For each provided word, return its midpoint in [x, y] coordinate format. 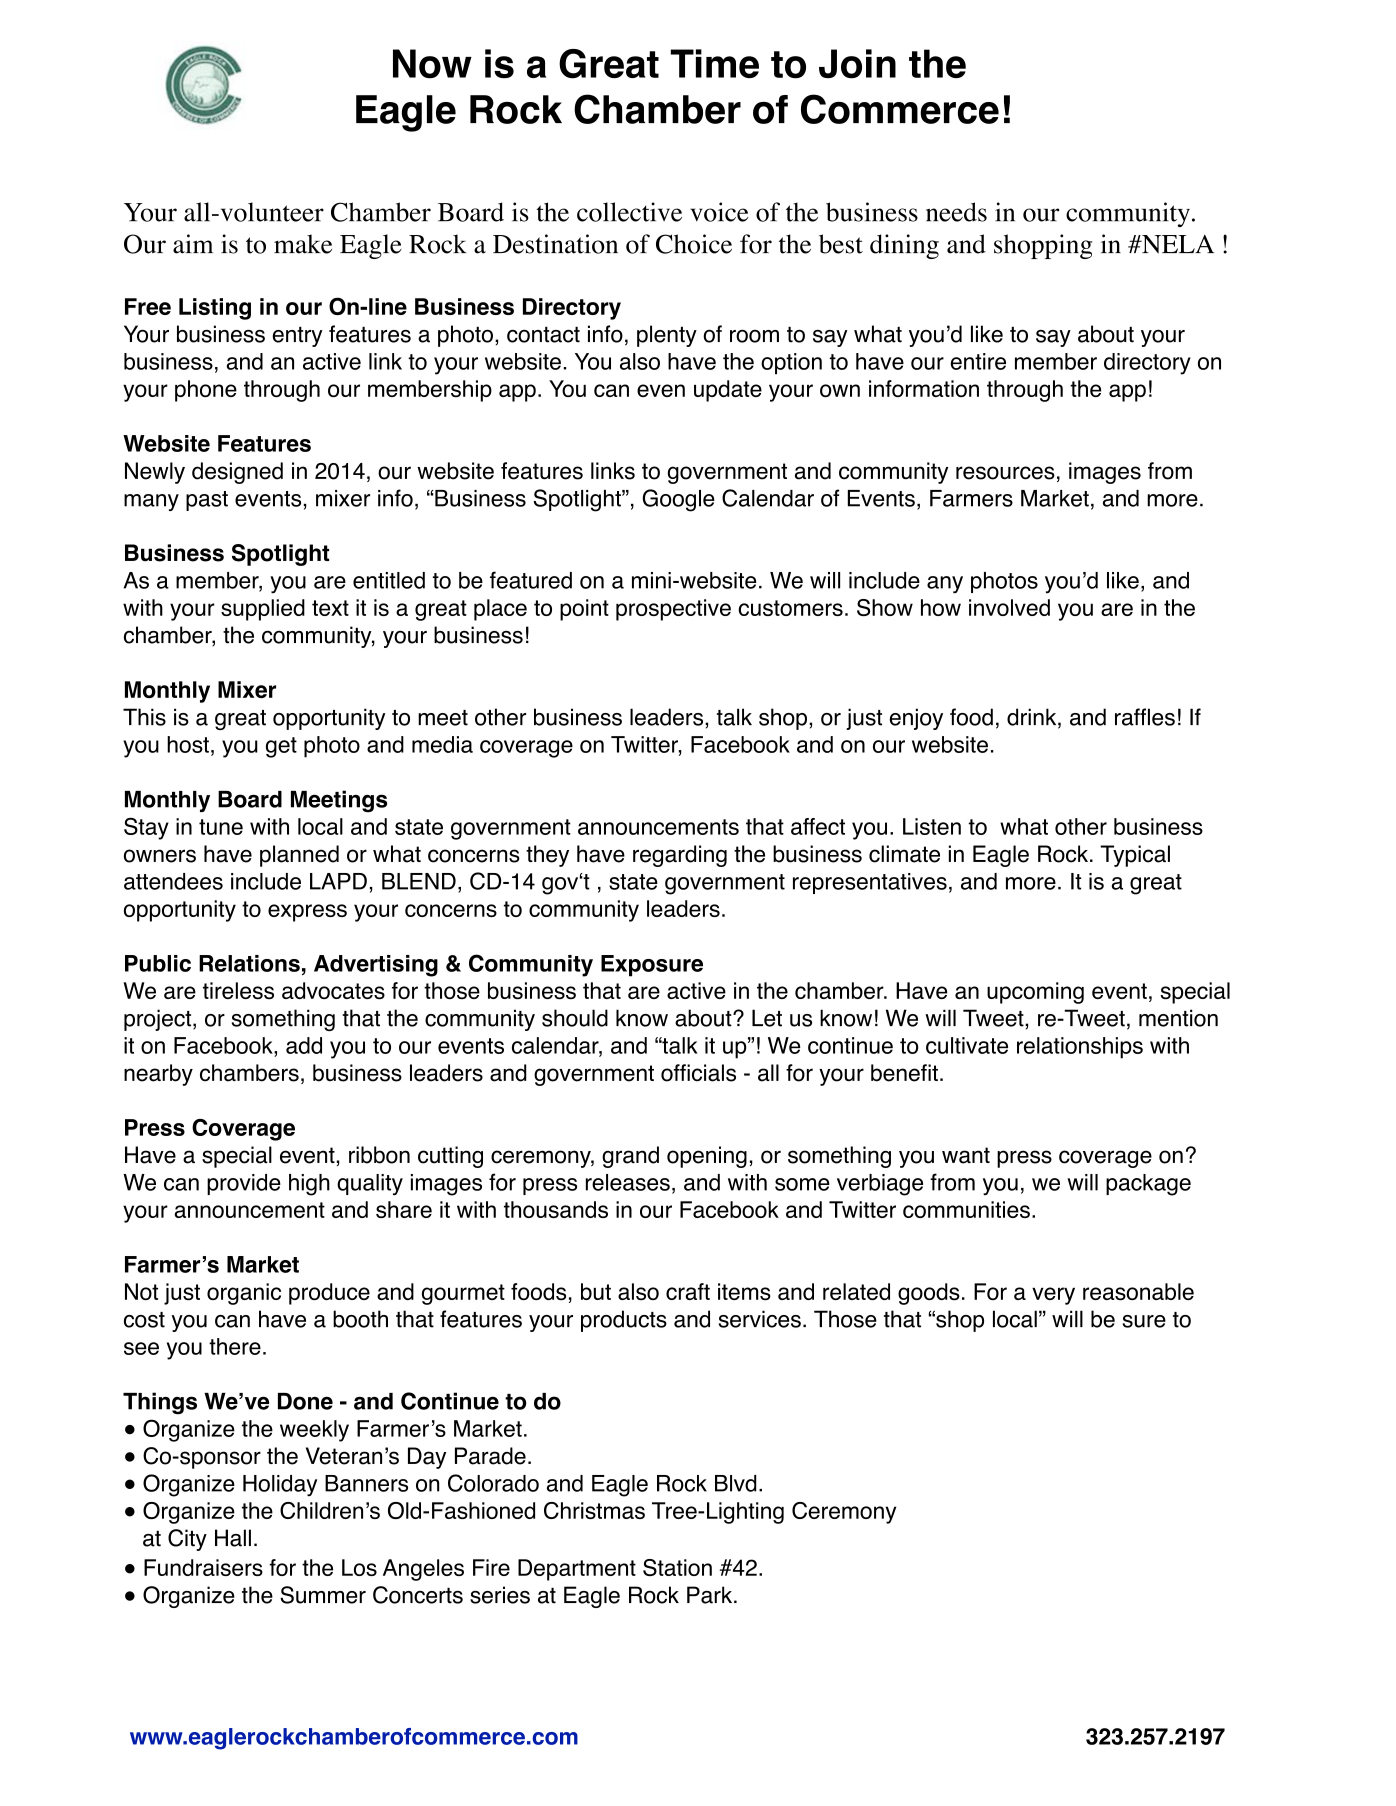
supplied [263, 610]
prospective [673, 610]
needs [956, 212]
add [304, 1045]
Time [715, 63]
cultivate [967, 1045]
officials [698, 1073]
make [303, 244]
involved [1009, 607]
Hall [233, 1538]
